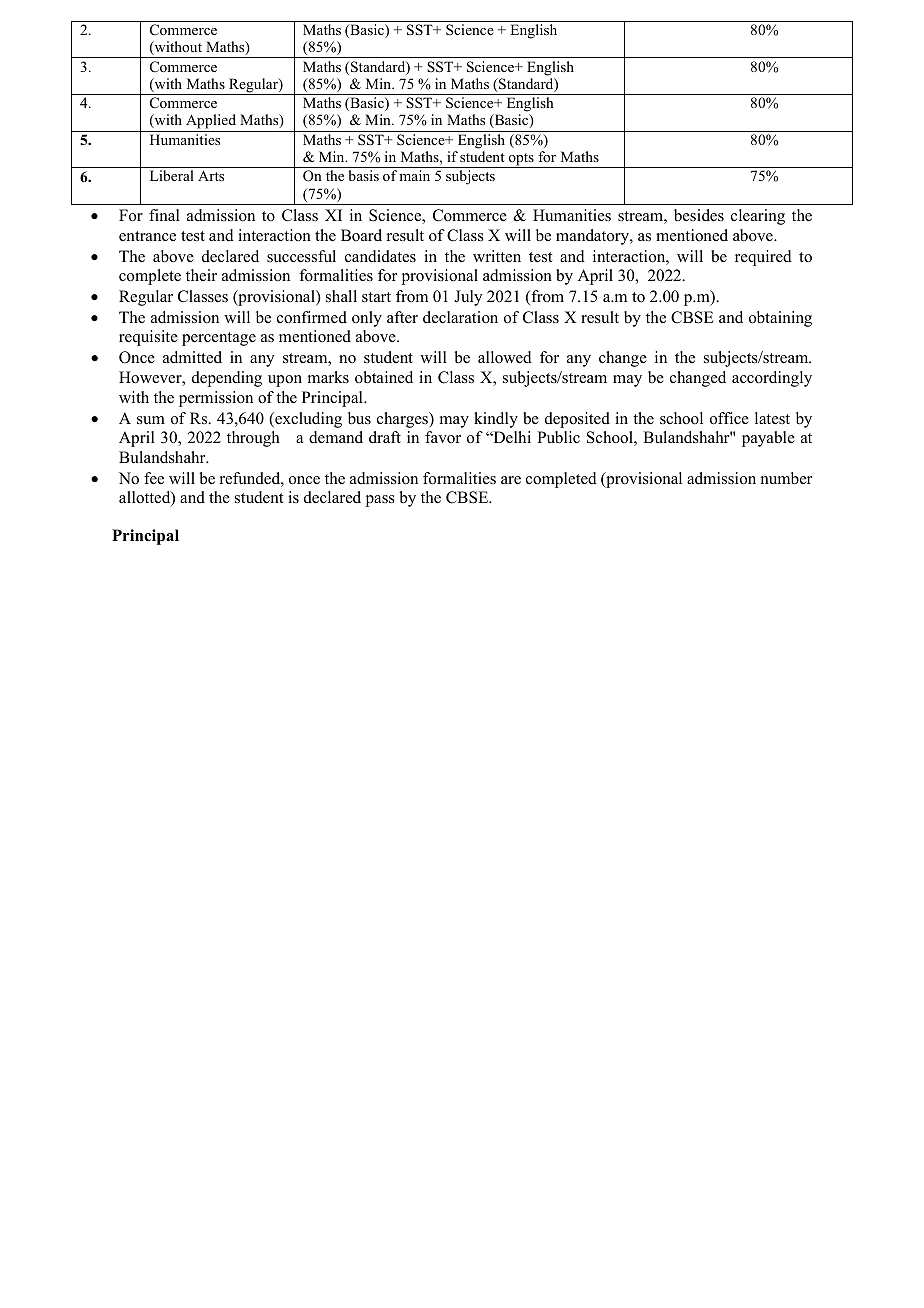 The width and height of the screenshot is (924, 1308). I want to click on besides, so click(699, 215).
